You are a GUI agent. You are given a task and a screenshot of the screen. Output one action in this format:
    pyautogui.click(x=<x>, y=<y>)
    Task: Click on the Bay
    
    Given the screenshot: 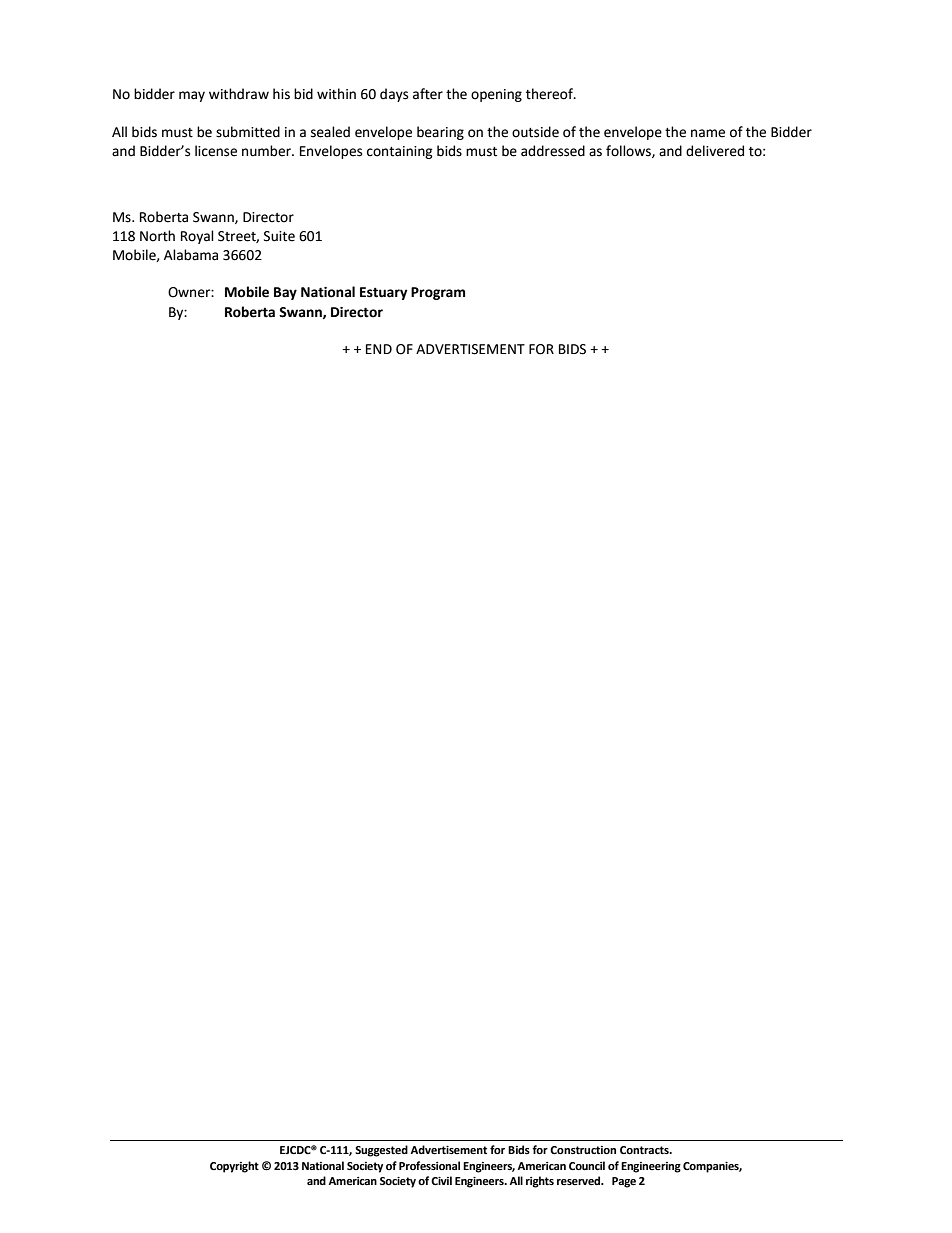 What is the action you would take?
    pyautogui.click(x=285, y=293)
